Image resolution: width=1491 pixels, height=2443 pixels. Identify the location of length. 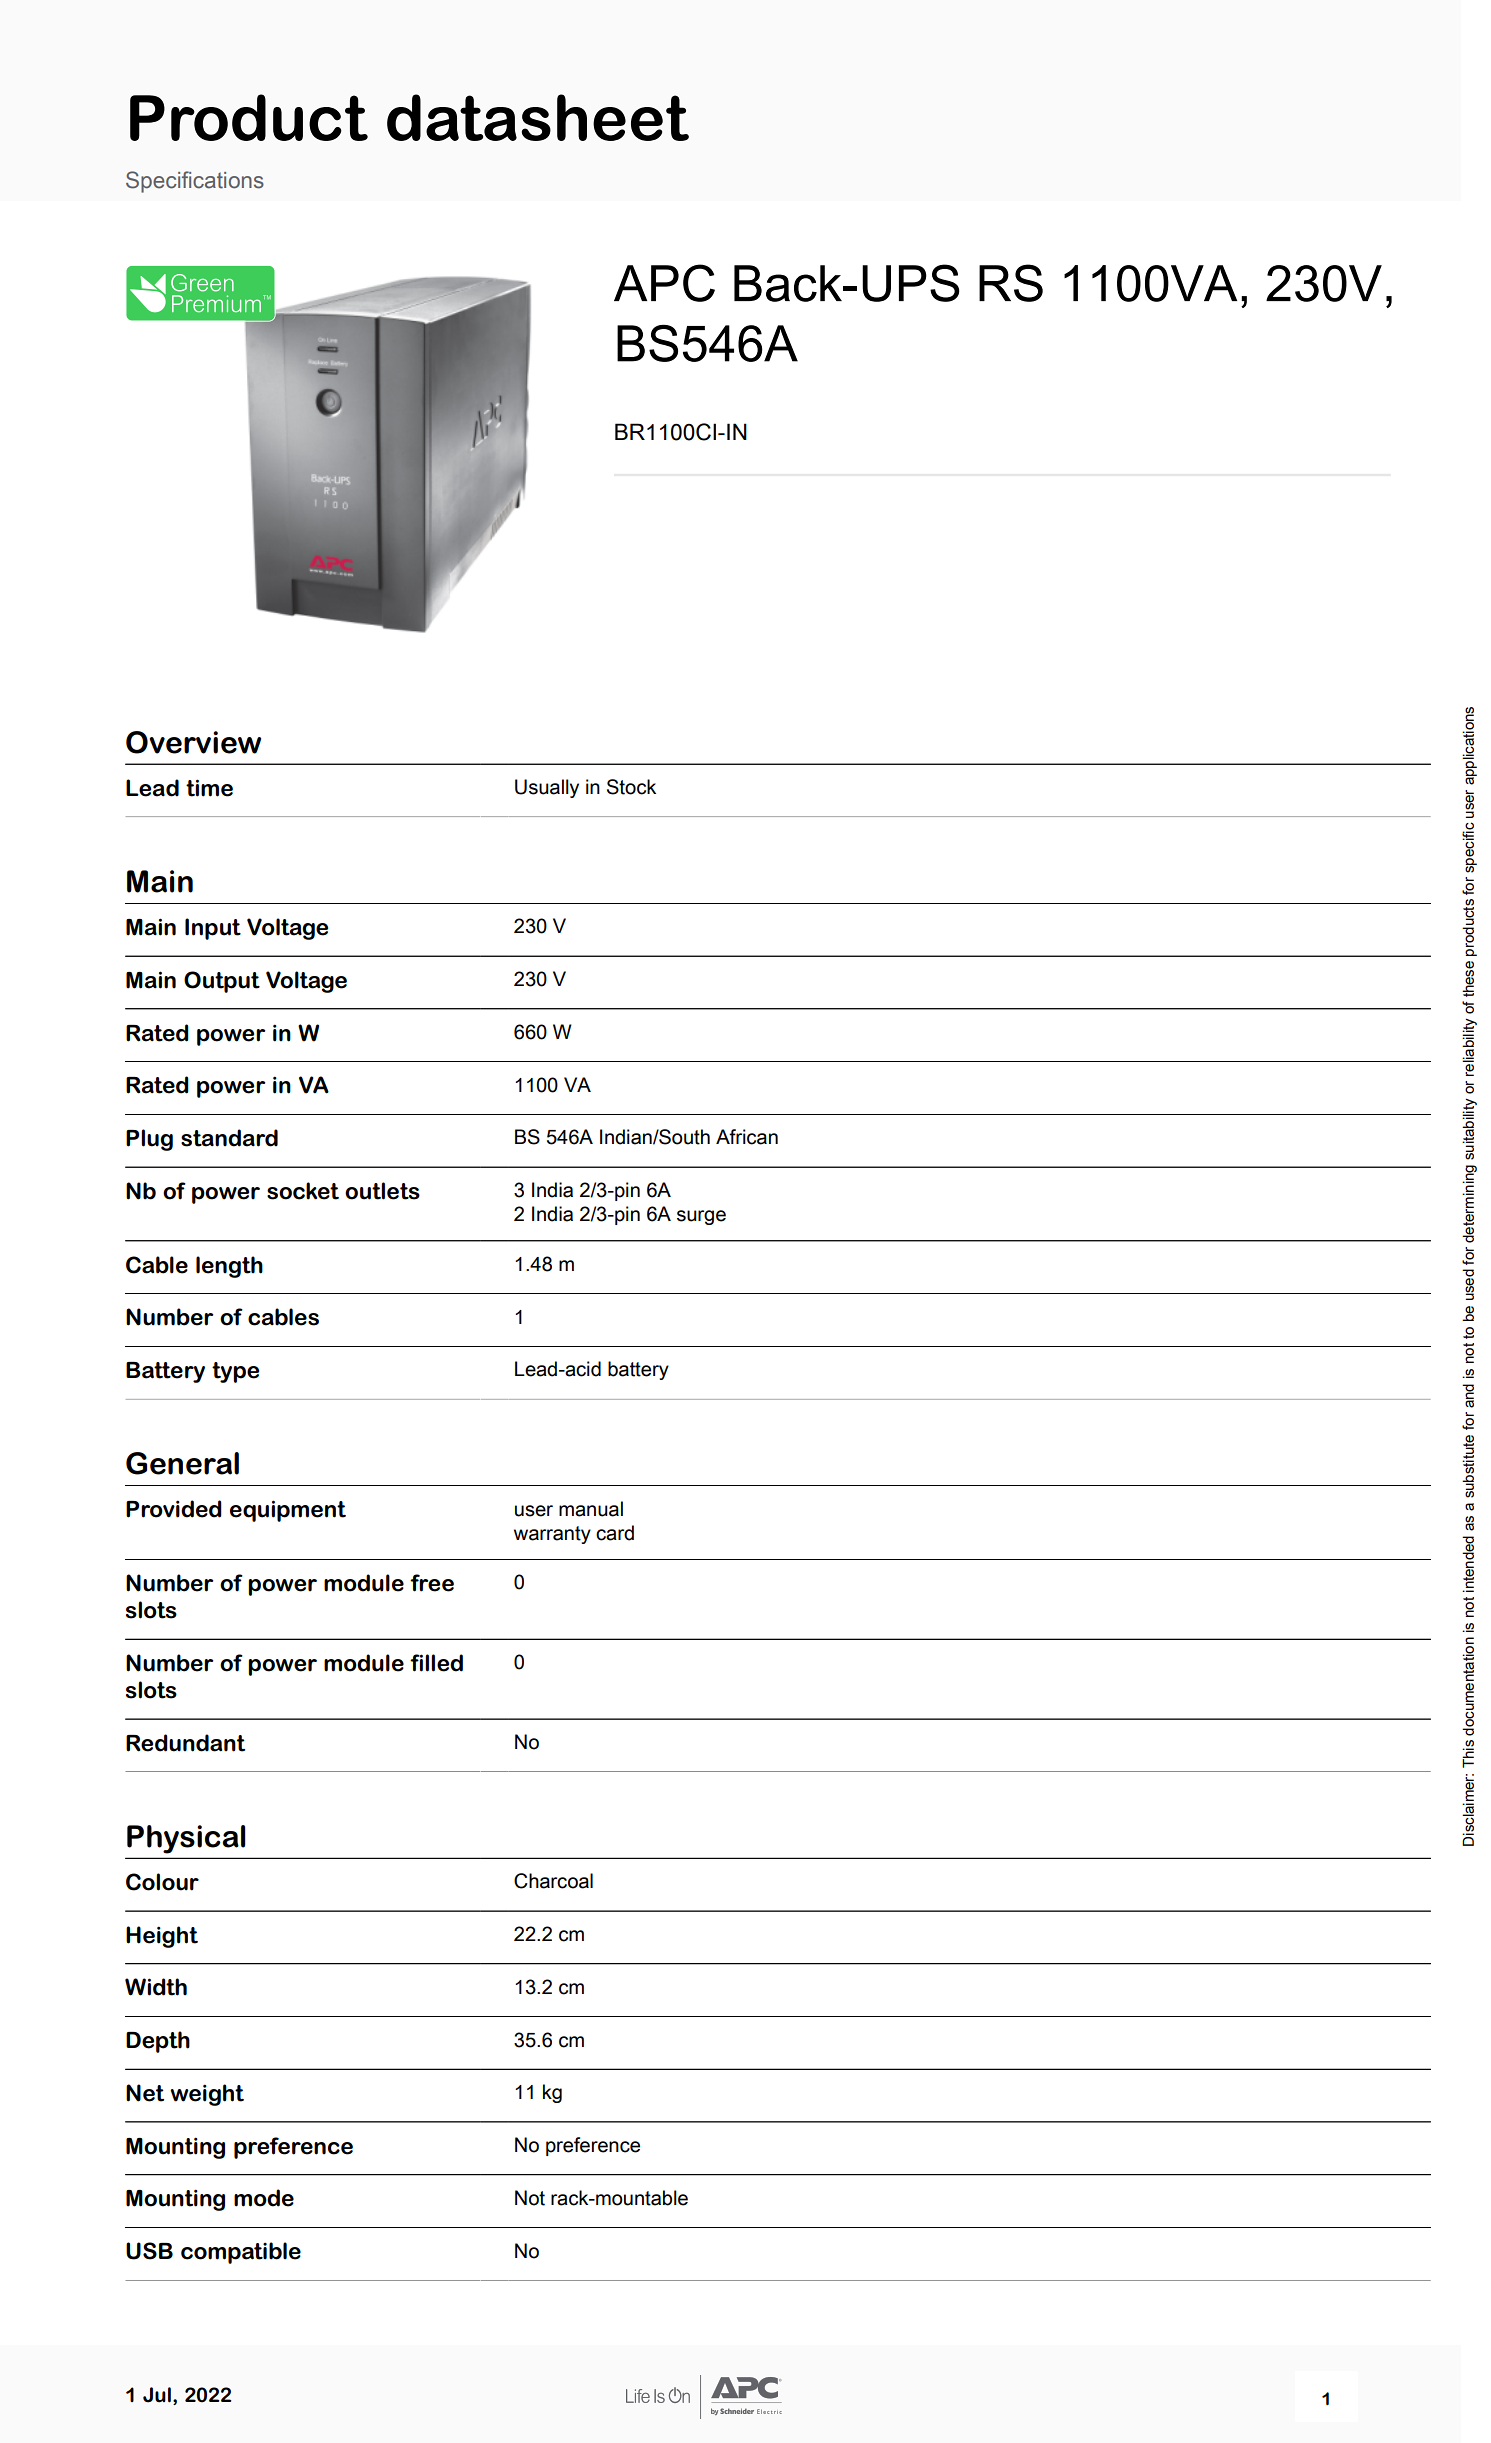
(229, 1267).
